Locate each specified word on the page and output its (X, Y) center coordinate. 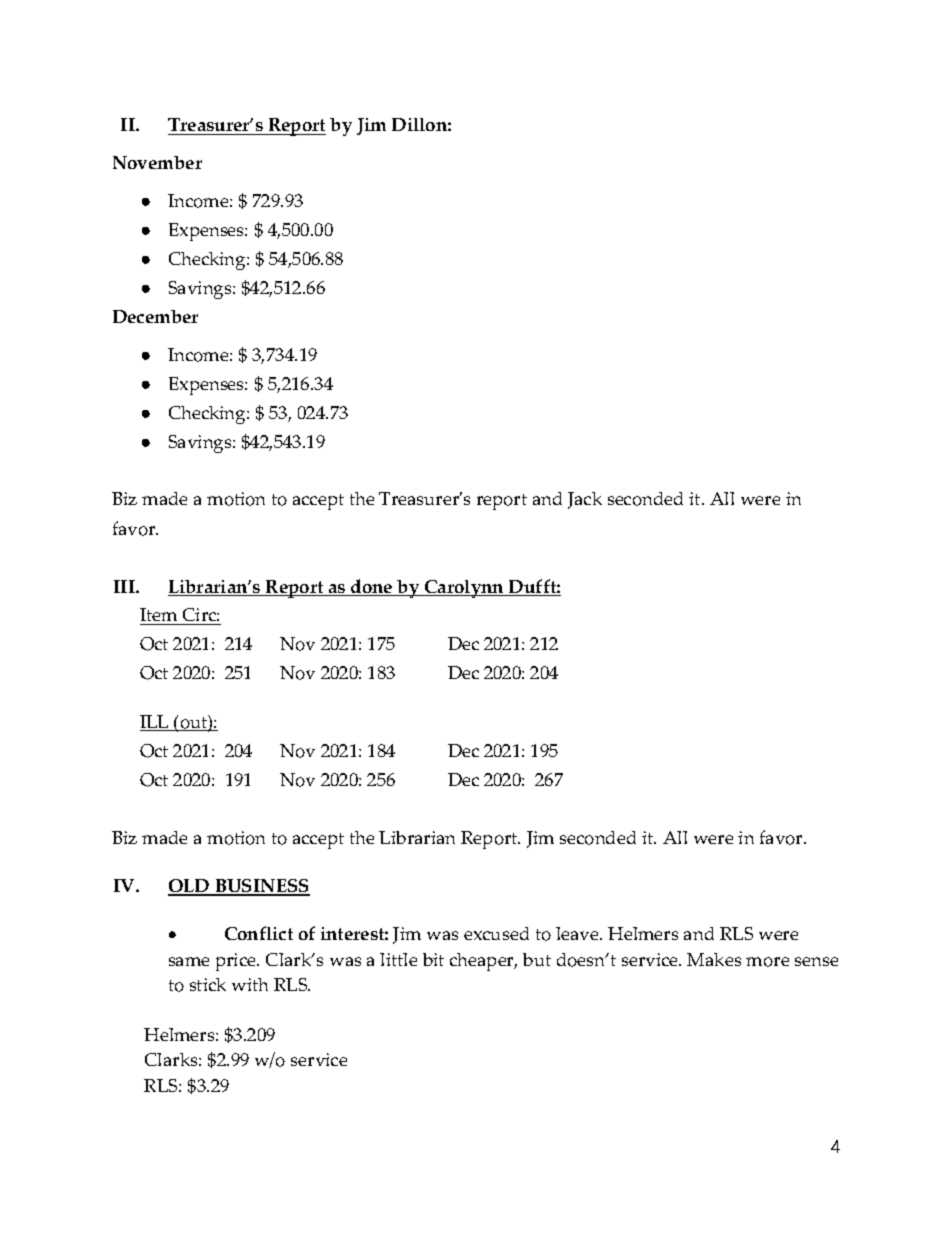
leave (578, 933)
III (125, 586)
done (372, 587)
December (155, 316)
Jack (585, 500)
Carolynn (464, 589)
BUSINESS (261, 887)
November (157, 162)
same (189, 961)
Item (160, 616)
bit (433, 959)
